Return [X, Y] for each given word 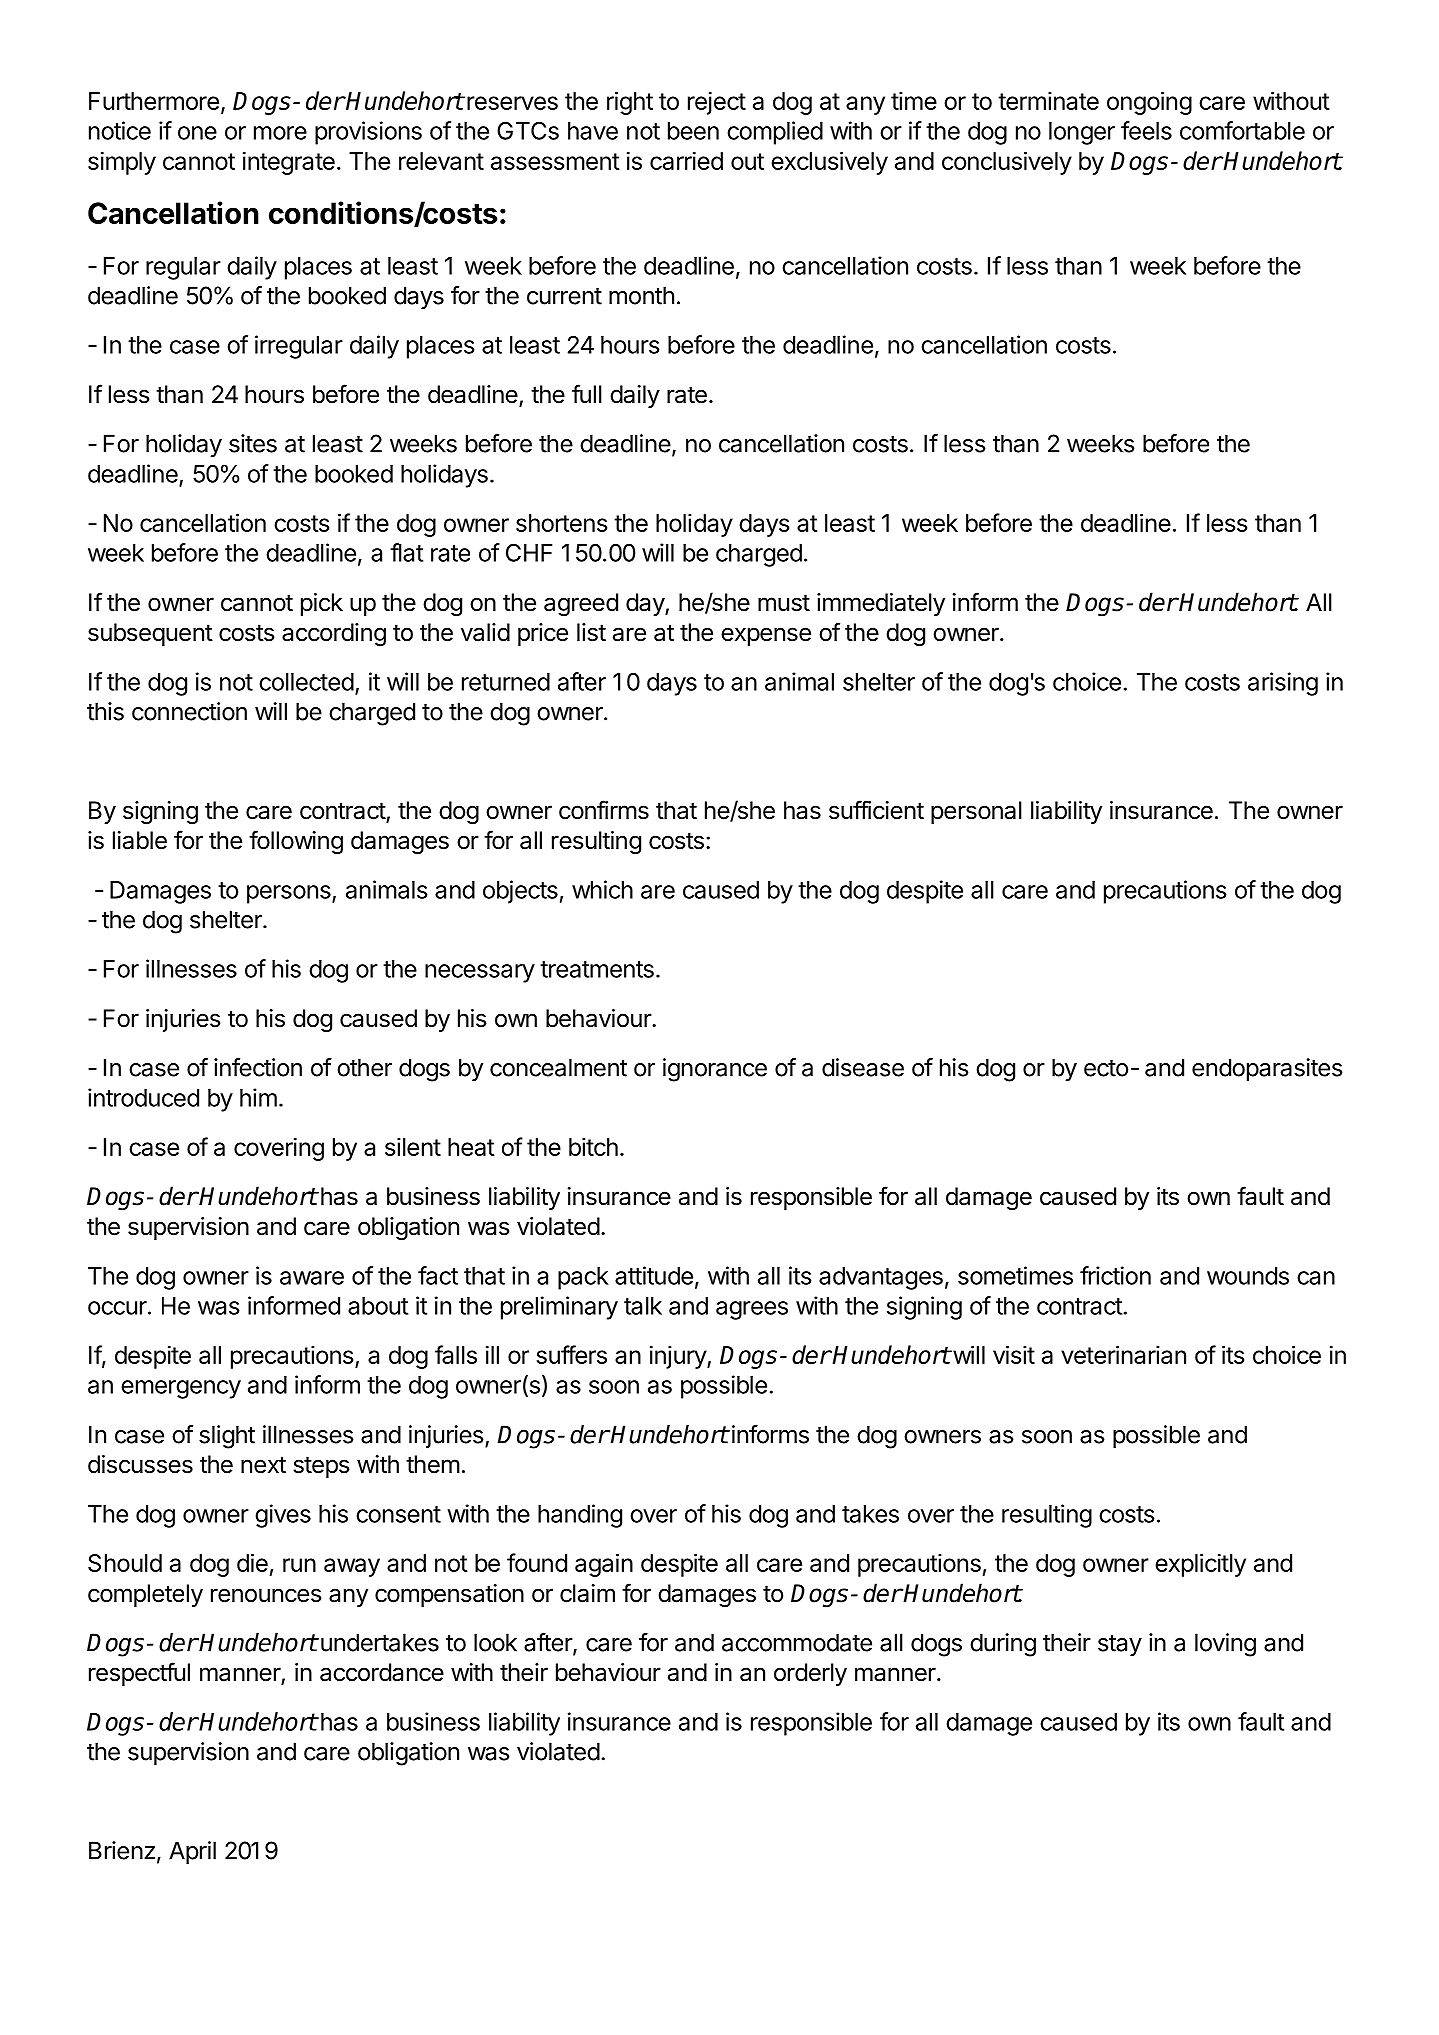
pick [322, 604]
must [784, 603]
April [192, 1852]
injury [679, 1357]
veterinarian [1123, 1354]
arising [1283, 684]
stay [1120, 1646]
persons [290, 894]
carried [686, 160]
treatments [597, 969]
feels [1146, 130]
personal [976, 812]
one [197, 133]
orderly [810, 1674]
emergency [181, 1389]
